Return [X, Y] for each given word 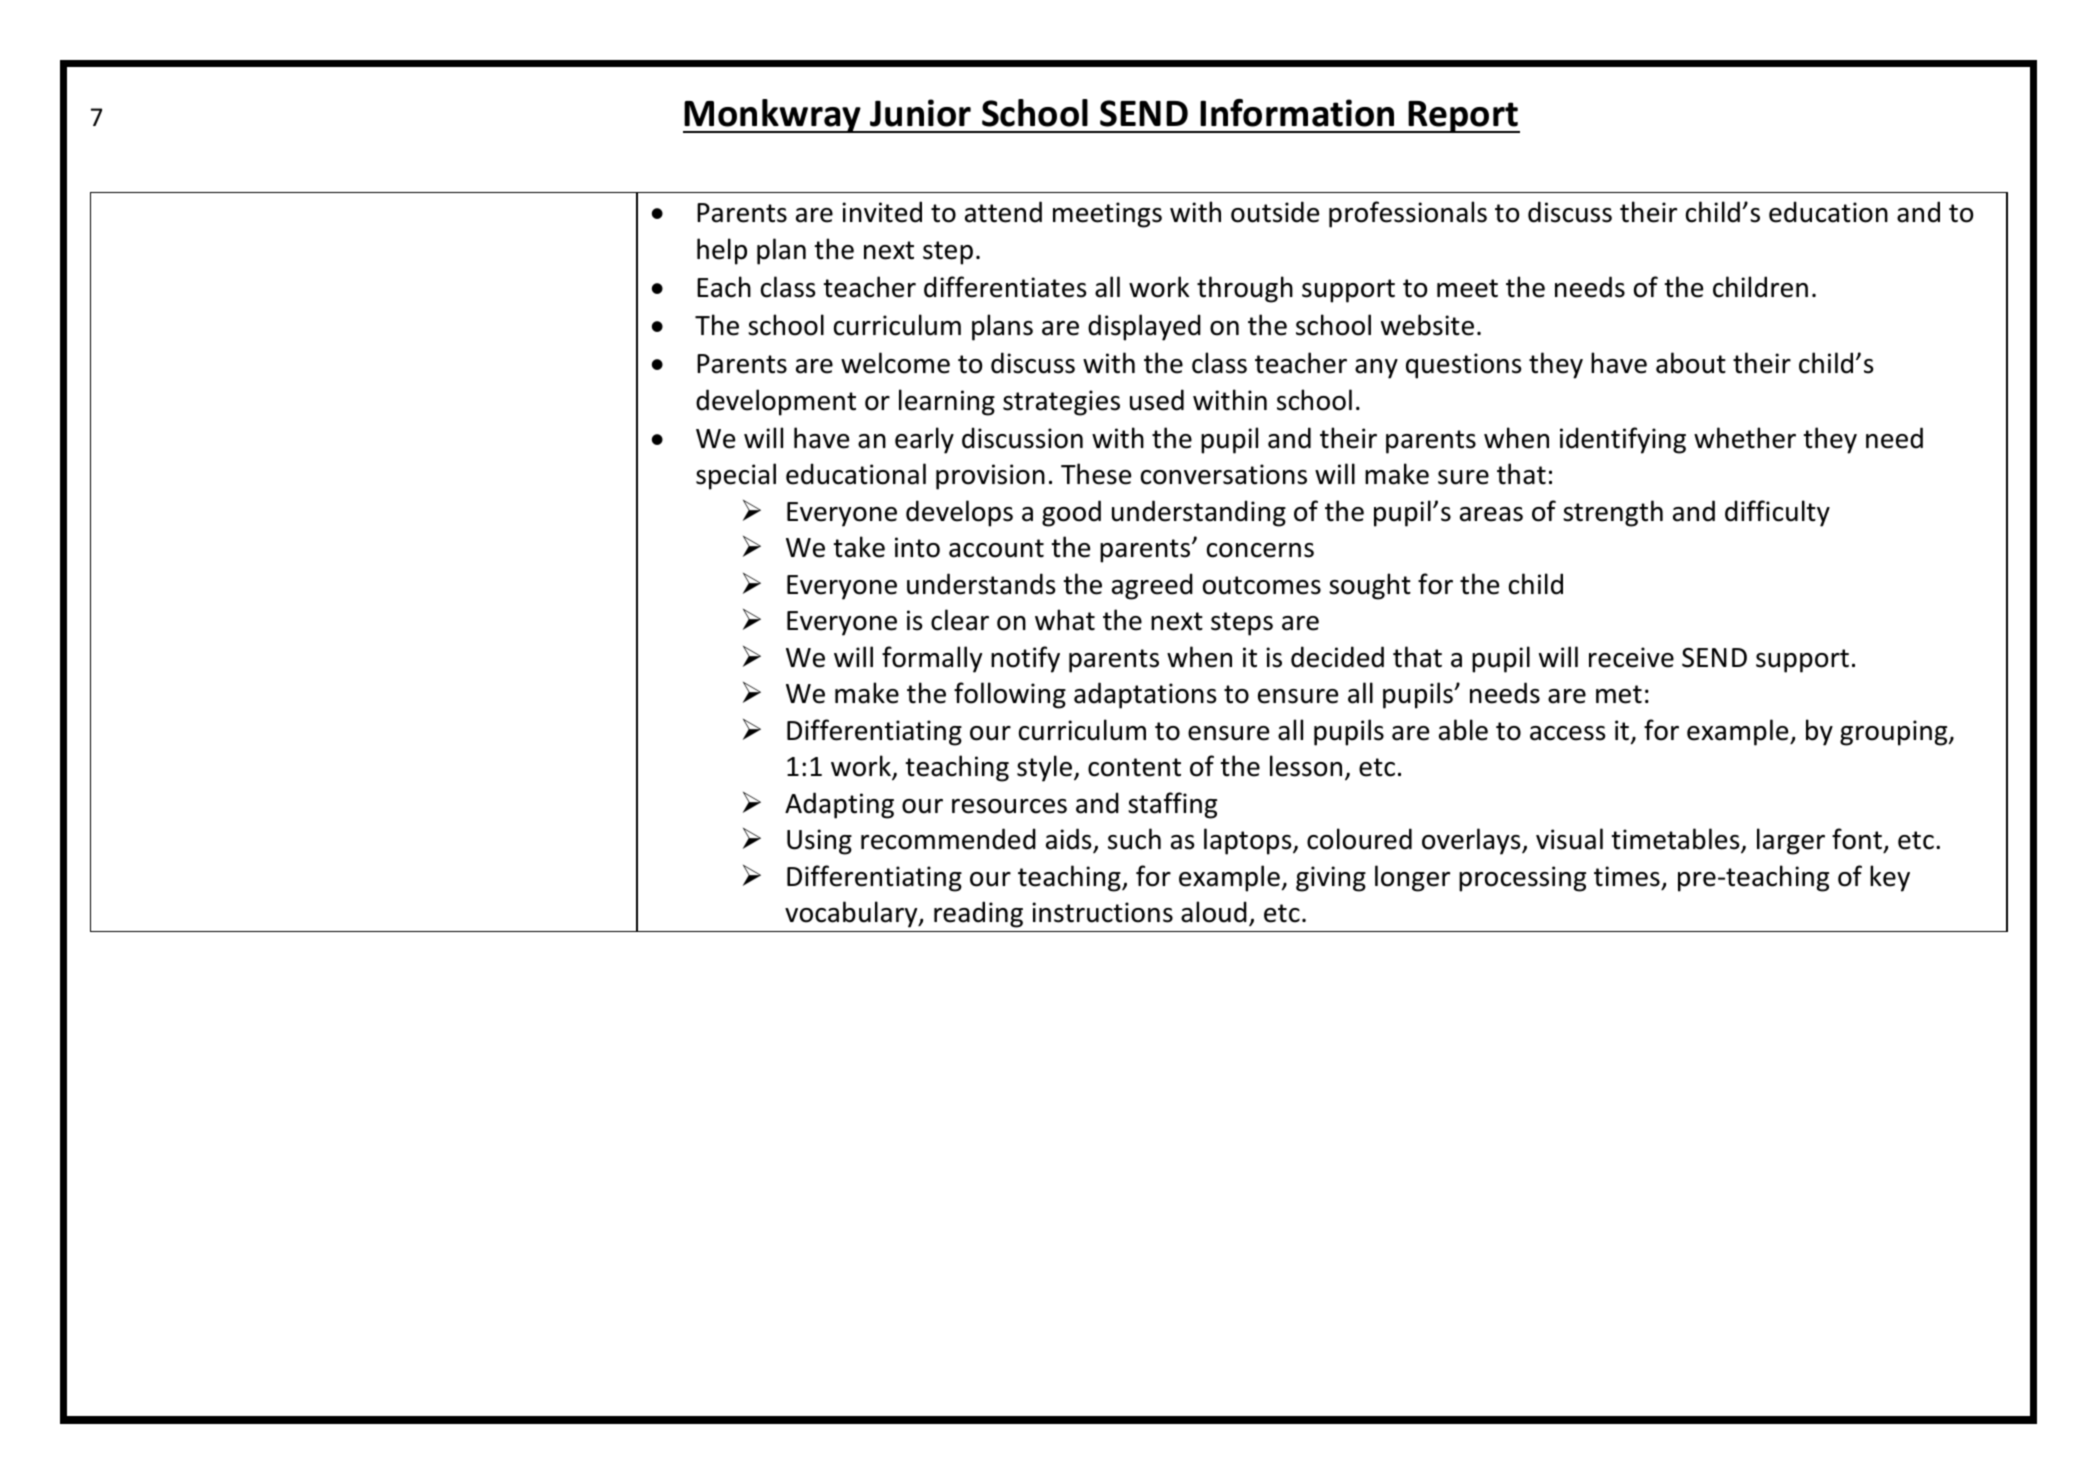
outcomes [1262, 585]
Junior [920, 113]
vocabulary [852, 914]
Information [1297, 113]
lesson [1306, 766]
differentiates [1005, 287]
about [1691, 363]
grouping [1895, 733]
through [1245, 289]
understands [981, 584]
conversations [1224, 474]
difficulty [1777, 513]
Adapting [839, 805]
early [924, 440]
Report [1463, 117]
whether [1745, 438]
